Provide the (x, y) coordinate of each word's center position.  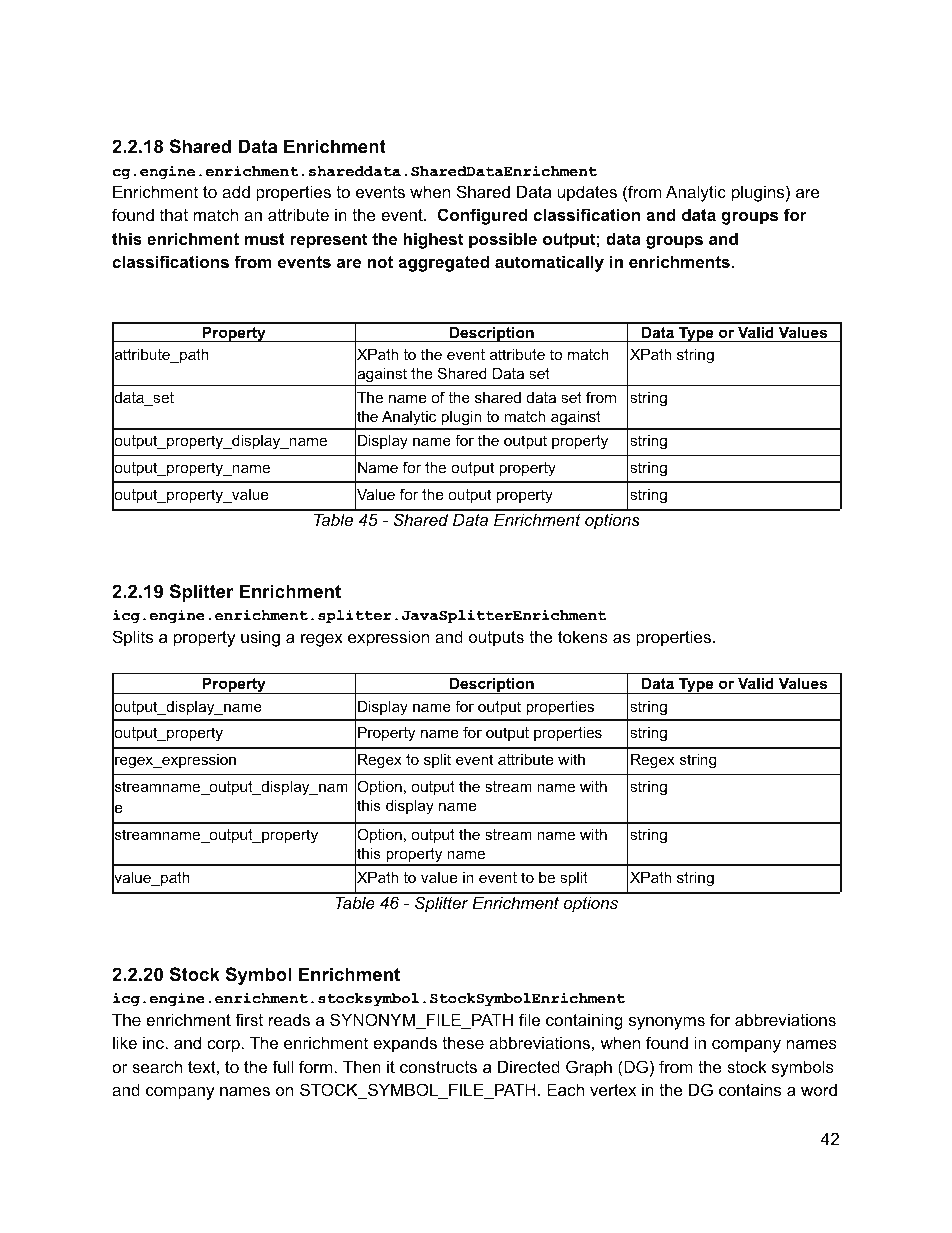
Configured (482, 216)
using (260, 638)
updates (587, 193)
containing (584, 1021)
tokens (583, 636)
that (174, 214)
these (463, 1042)
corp (223, 1046)
